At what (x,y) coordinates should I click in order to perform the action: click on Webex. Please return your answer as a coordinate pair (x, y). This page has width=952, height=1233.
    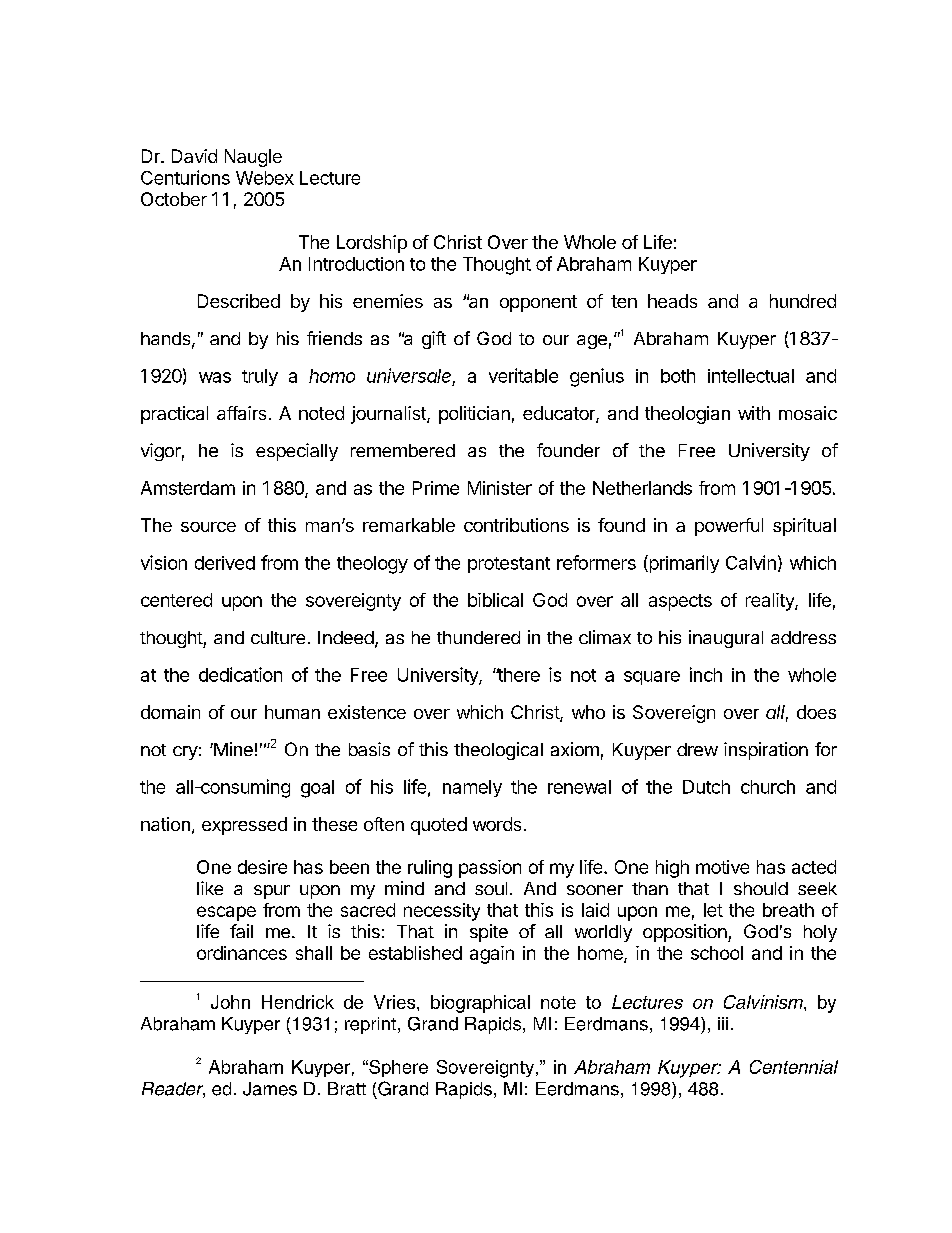
    Looking at the image, I should click on (265, 178).
